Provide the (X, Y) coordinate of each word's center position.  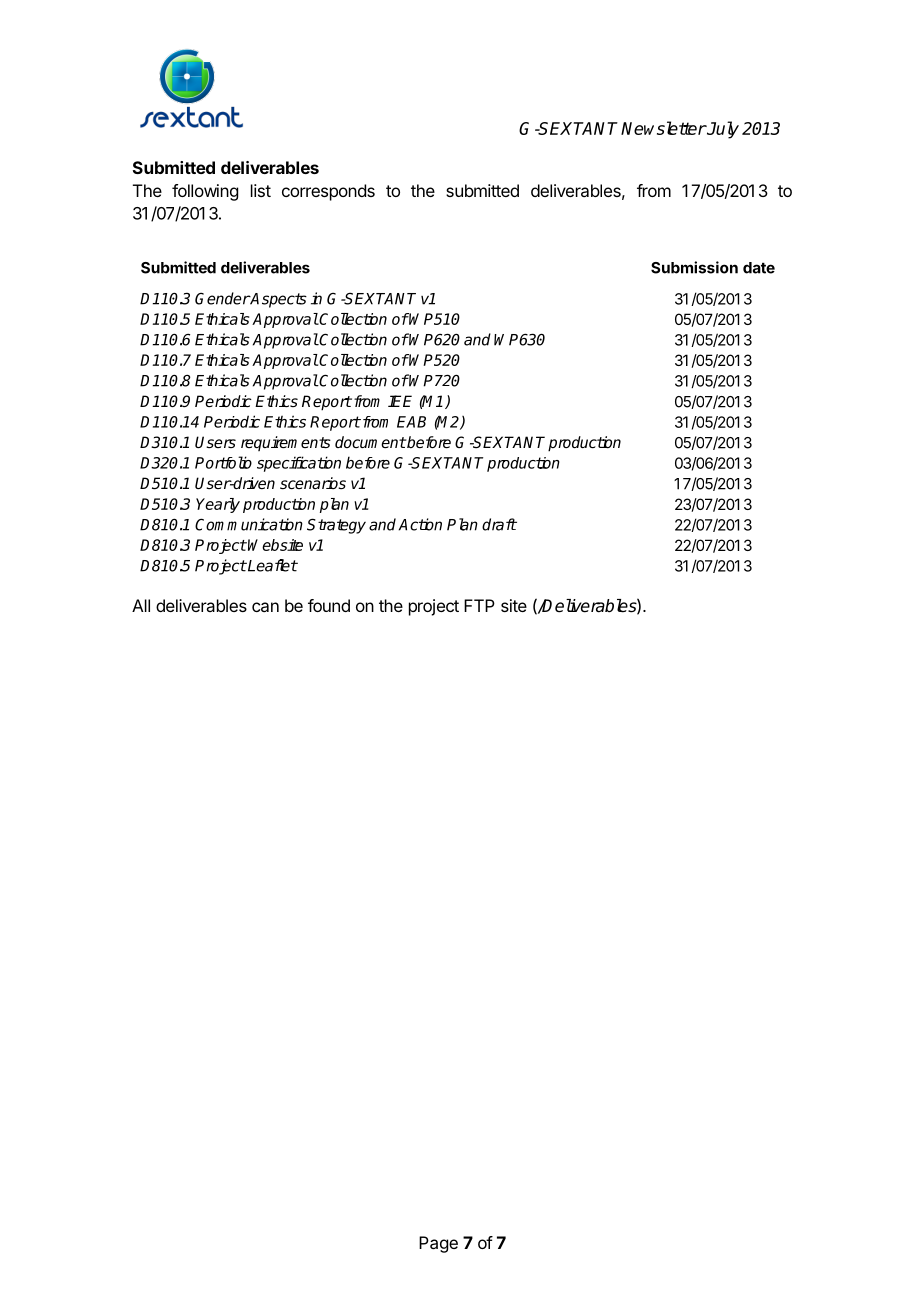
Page (438, 1244)
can (265, 607)
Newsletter (663, 128)
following (205, 192)
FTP (479, 605)
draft (499, 524)
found (329, 605)
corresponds (328, 192)
